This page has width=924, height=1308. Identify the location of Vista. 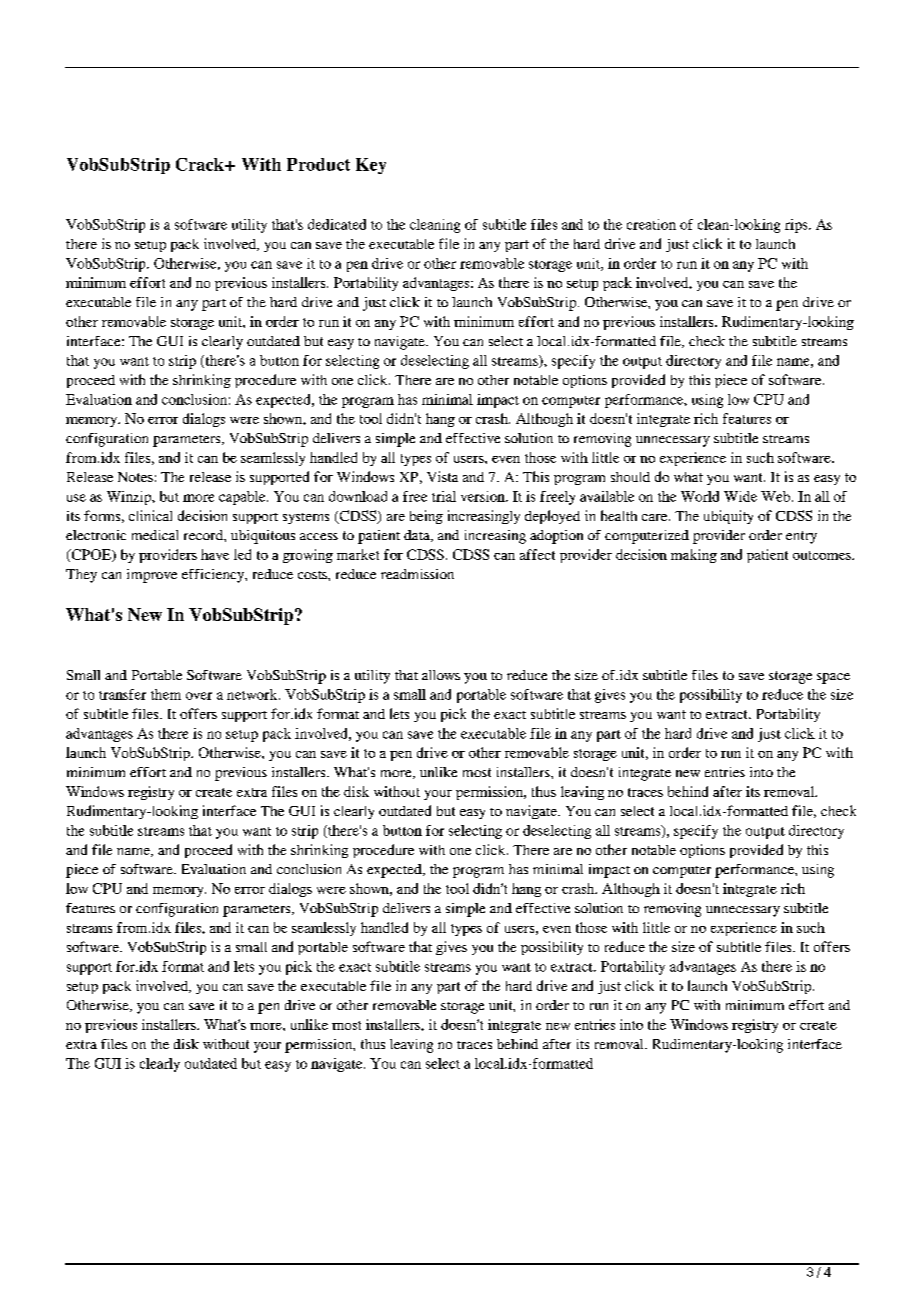
(442, 476).
